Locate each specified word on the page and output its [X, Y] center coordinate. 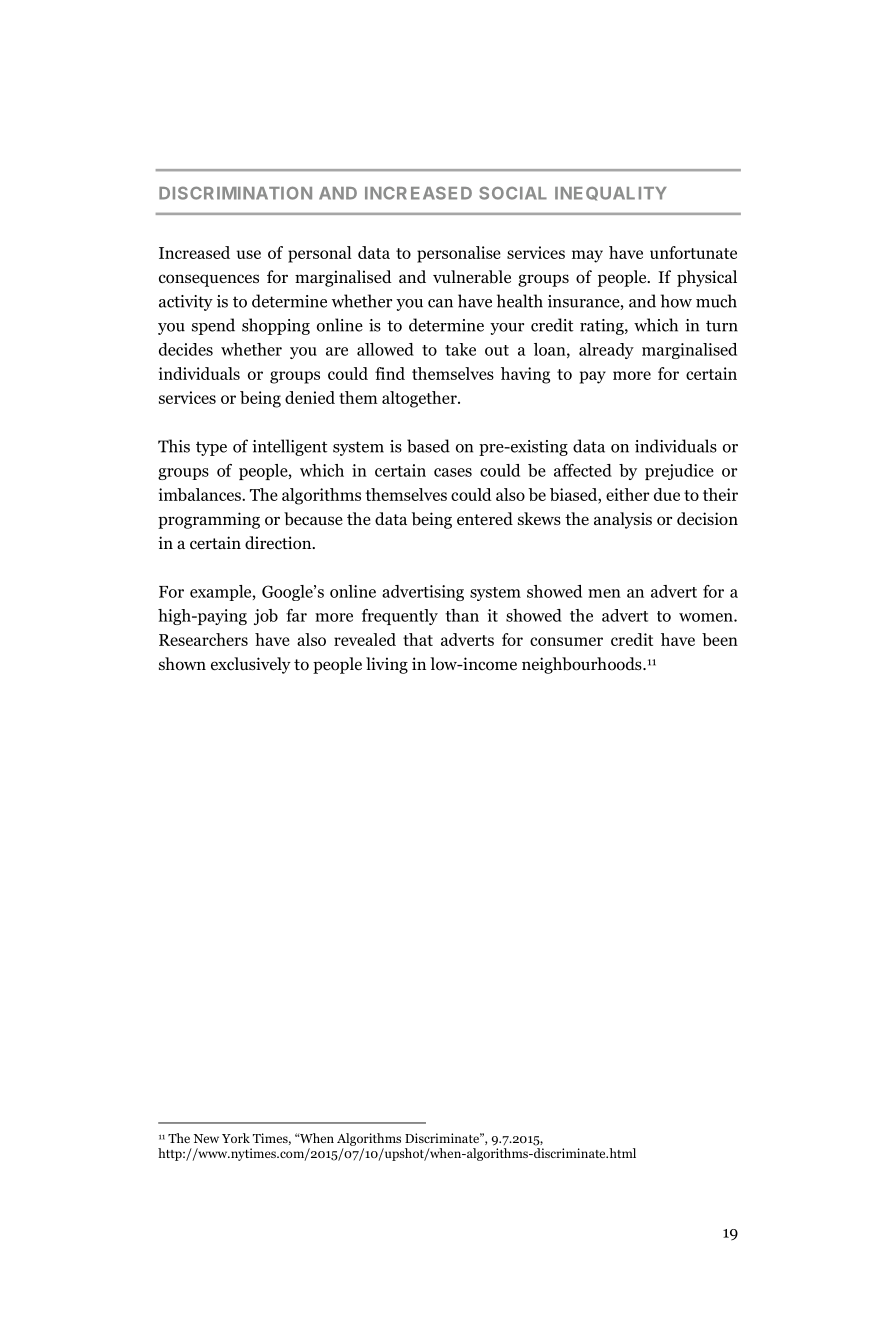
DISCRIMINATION [235, 193]
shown [182, 664]
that [418, 639]
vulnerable [472, 277]
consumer [566, 641]
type [211, 448]
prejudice [679, 472]
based [428, 446]
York [236, 1138]
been [720, 639]
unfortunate [693, 252]
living [387, 665]
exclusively [251, 665]
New [206, 1138]
